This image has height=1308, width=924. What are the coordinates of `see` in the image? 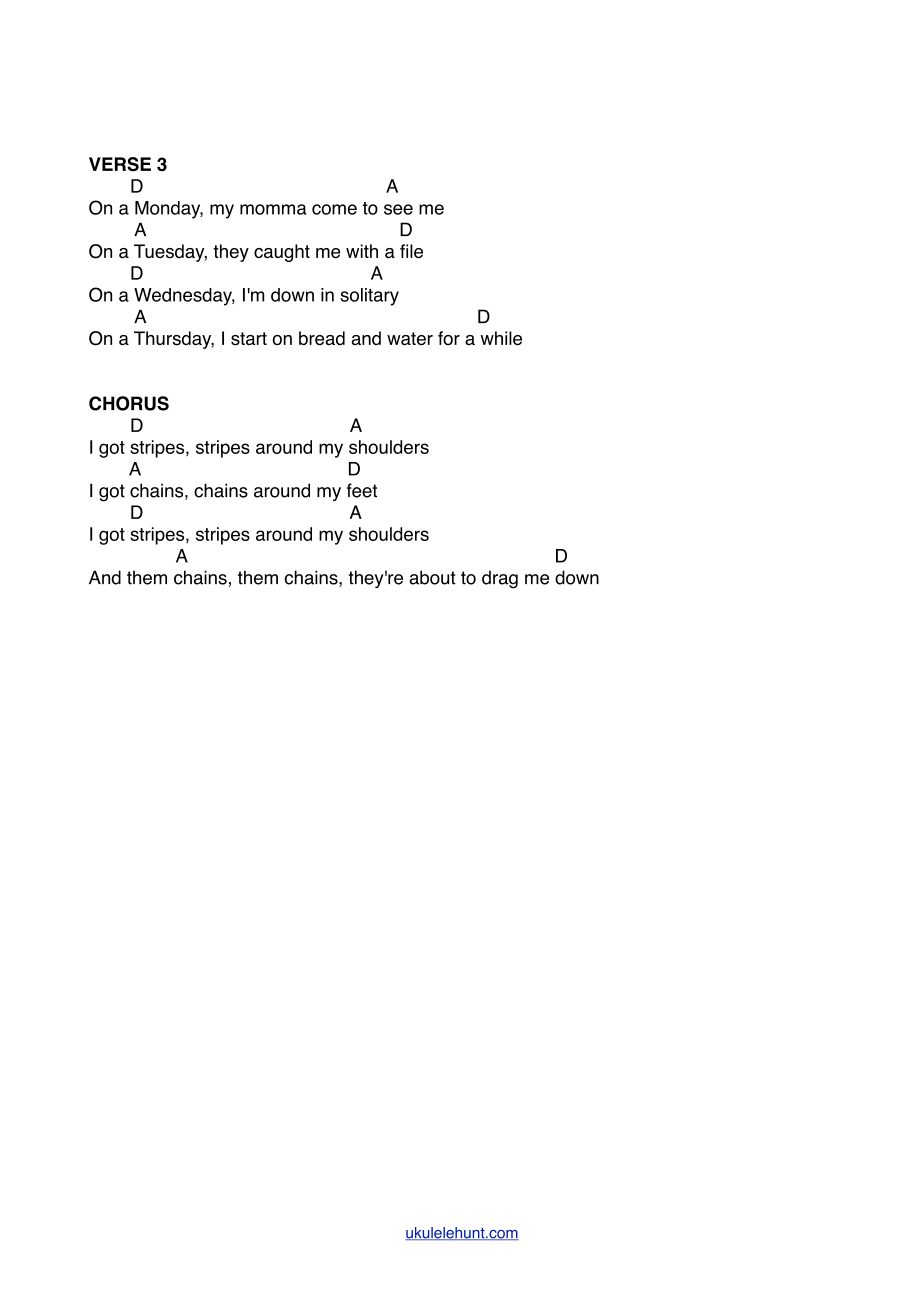 It's located at (398, 209).
